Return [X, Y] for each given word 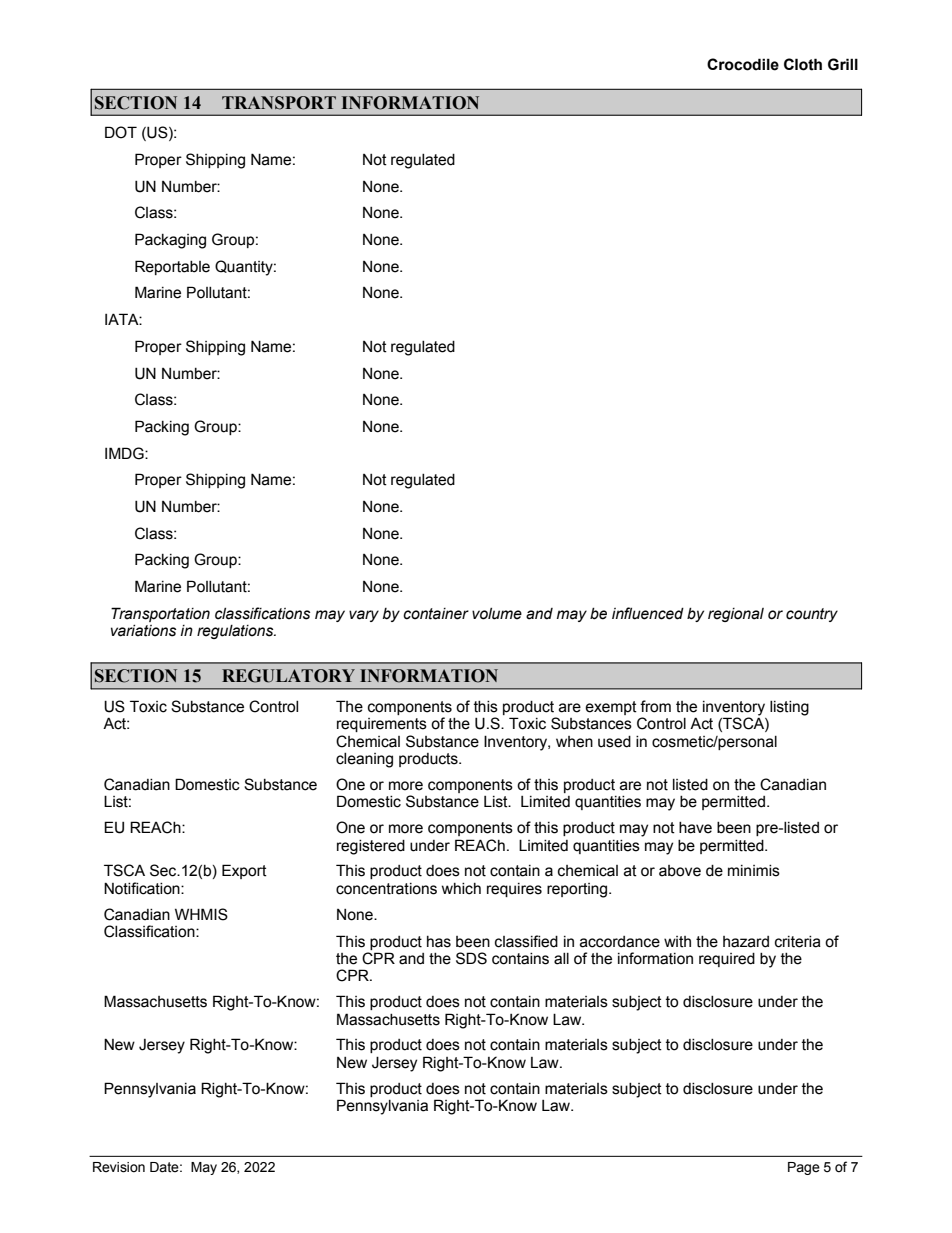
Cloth [803, 64]
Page [804, 1168]
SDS [471, 958]
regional [736, 615]
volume [497, 614]
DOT [121, 132]
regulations [236, 632]
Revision [119, 1167]
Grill [843, 64]
